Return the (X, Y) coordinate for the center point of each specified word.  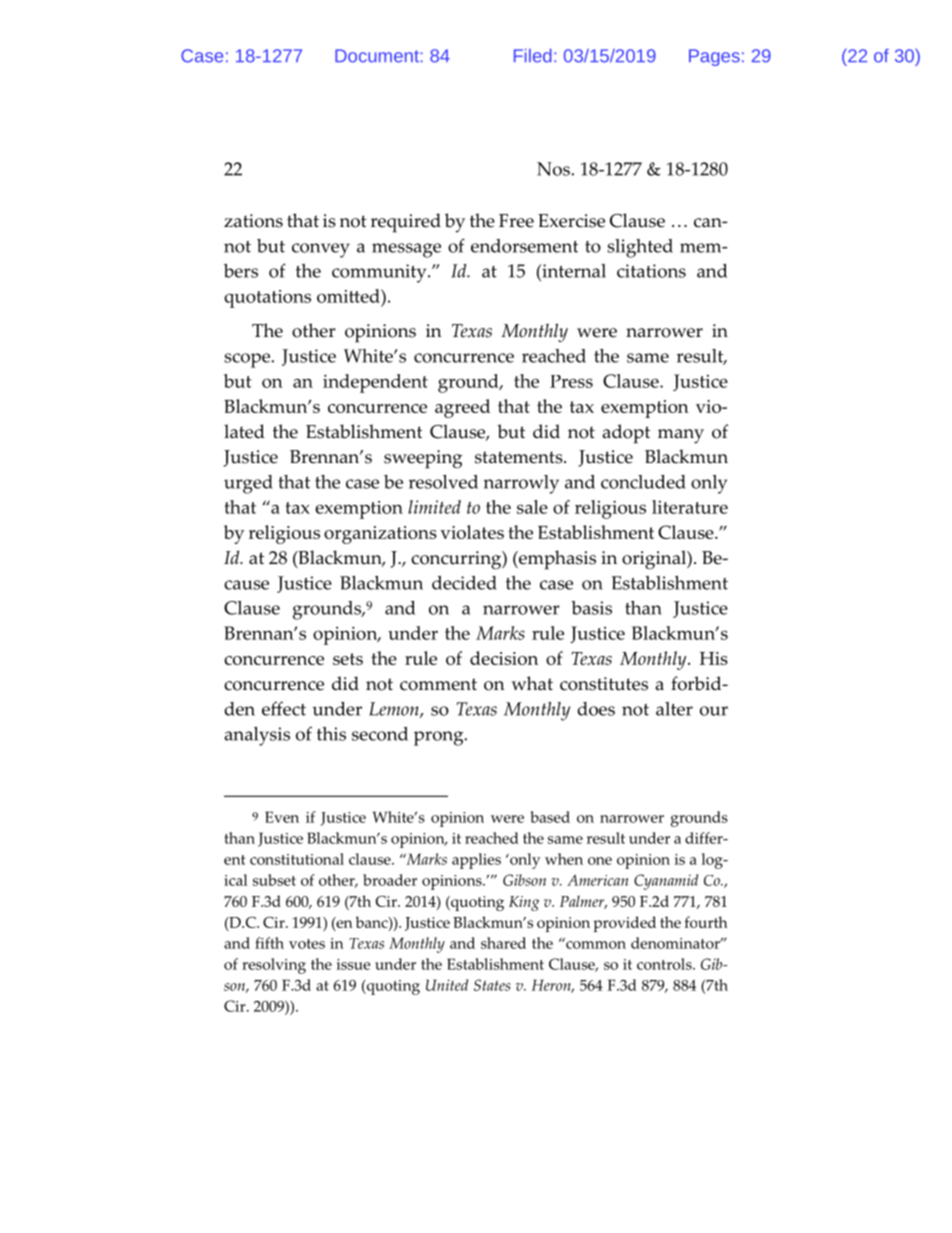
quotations (267, 299)
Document (377, 56)
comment (438, 684)
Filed (533, 56)
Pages (714, 57)
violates (472, 532)
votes (307, 944)
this (331, 734)
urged (248, 484)
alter (674, 709)
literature (690, 507)
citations (651, 271)
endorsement (524, 246)
